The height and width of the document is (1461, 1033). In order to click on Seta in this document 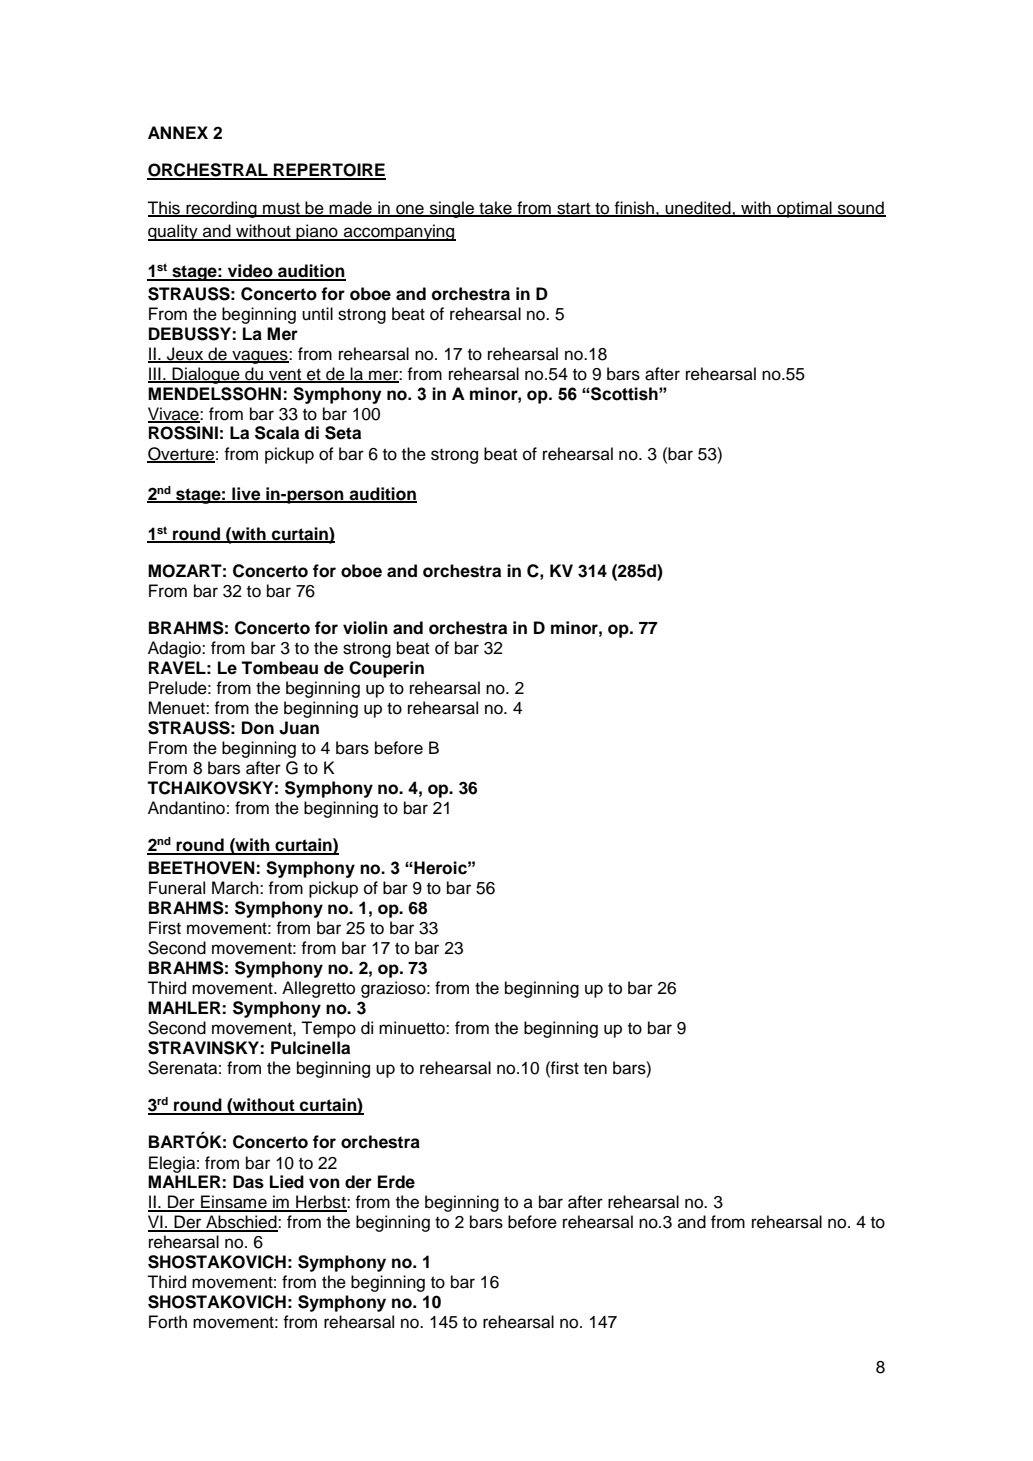, I will do `click(343, 433)`.
